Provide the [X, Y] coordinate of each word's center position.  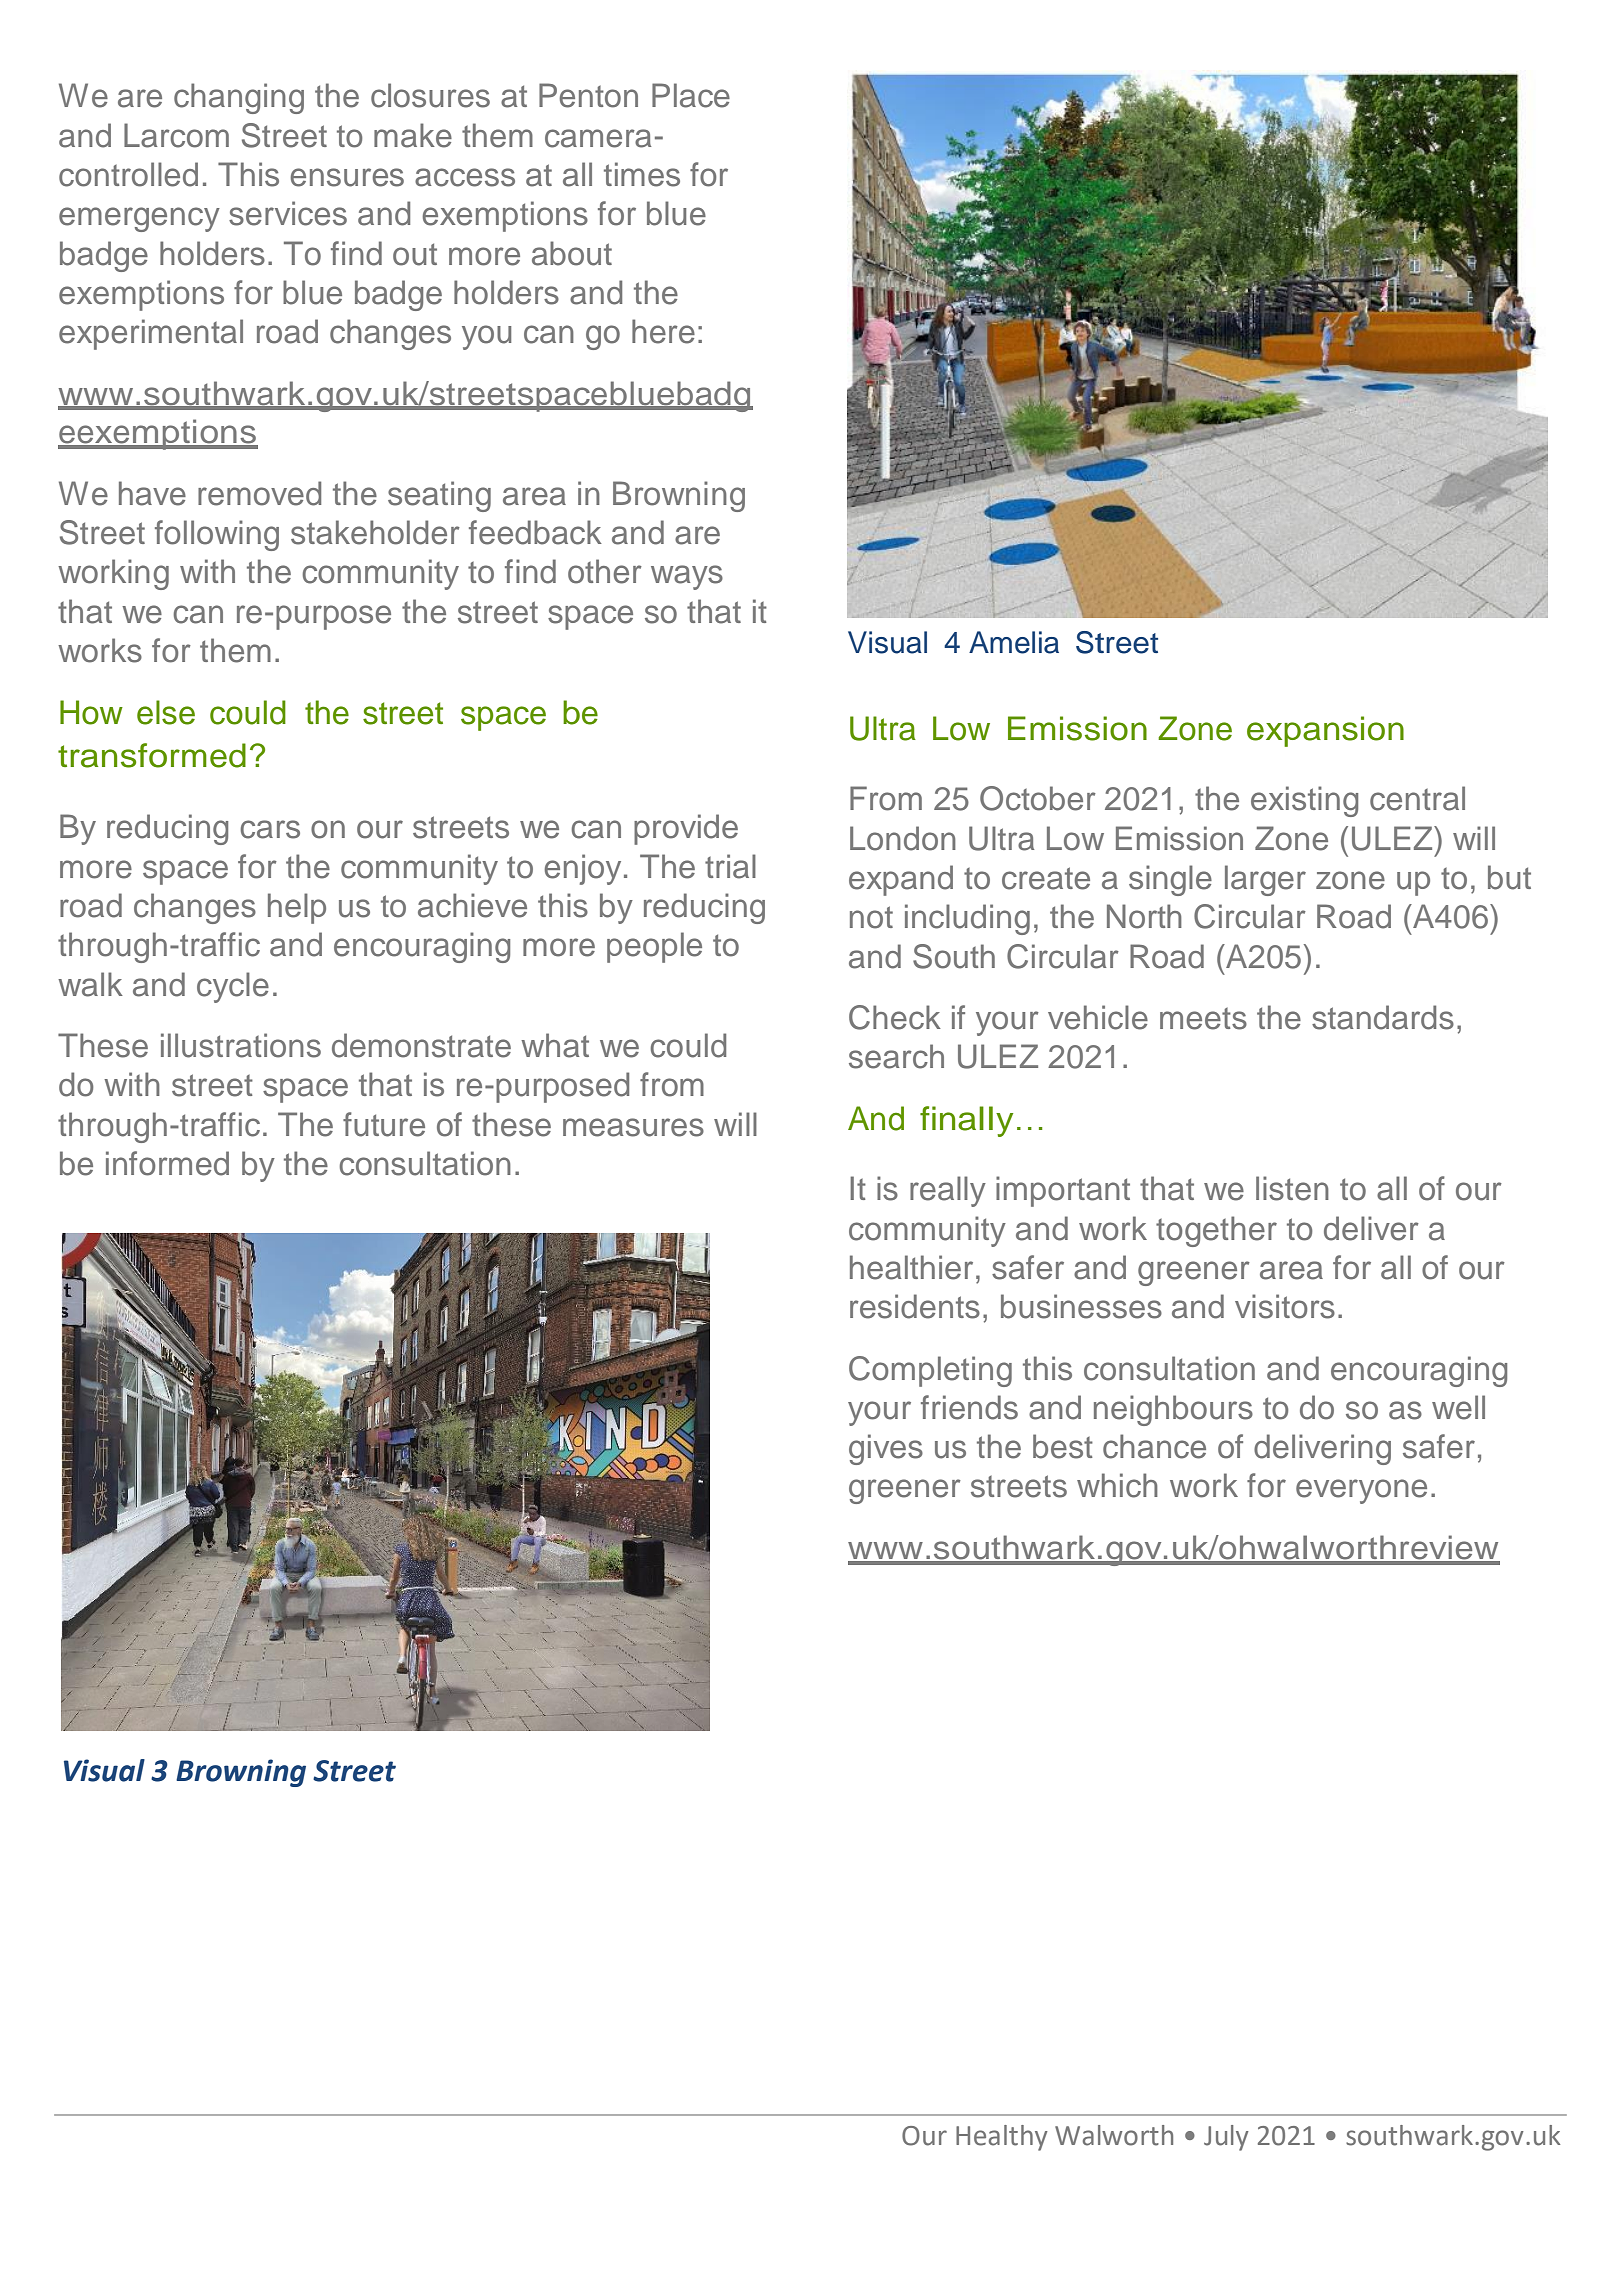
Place [691, 95]
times [642, 174]
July [1226, 2138]
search [896, 1056]
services [288, 213]
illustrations [241, 1045]
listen [1292, 1188]
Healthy [1002, 2138]
